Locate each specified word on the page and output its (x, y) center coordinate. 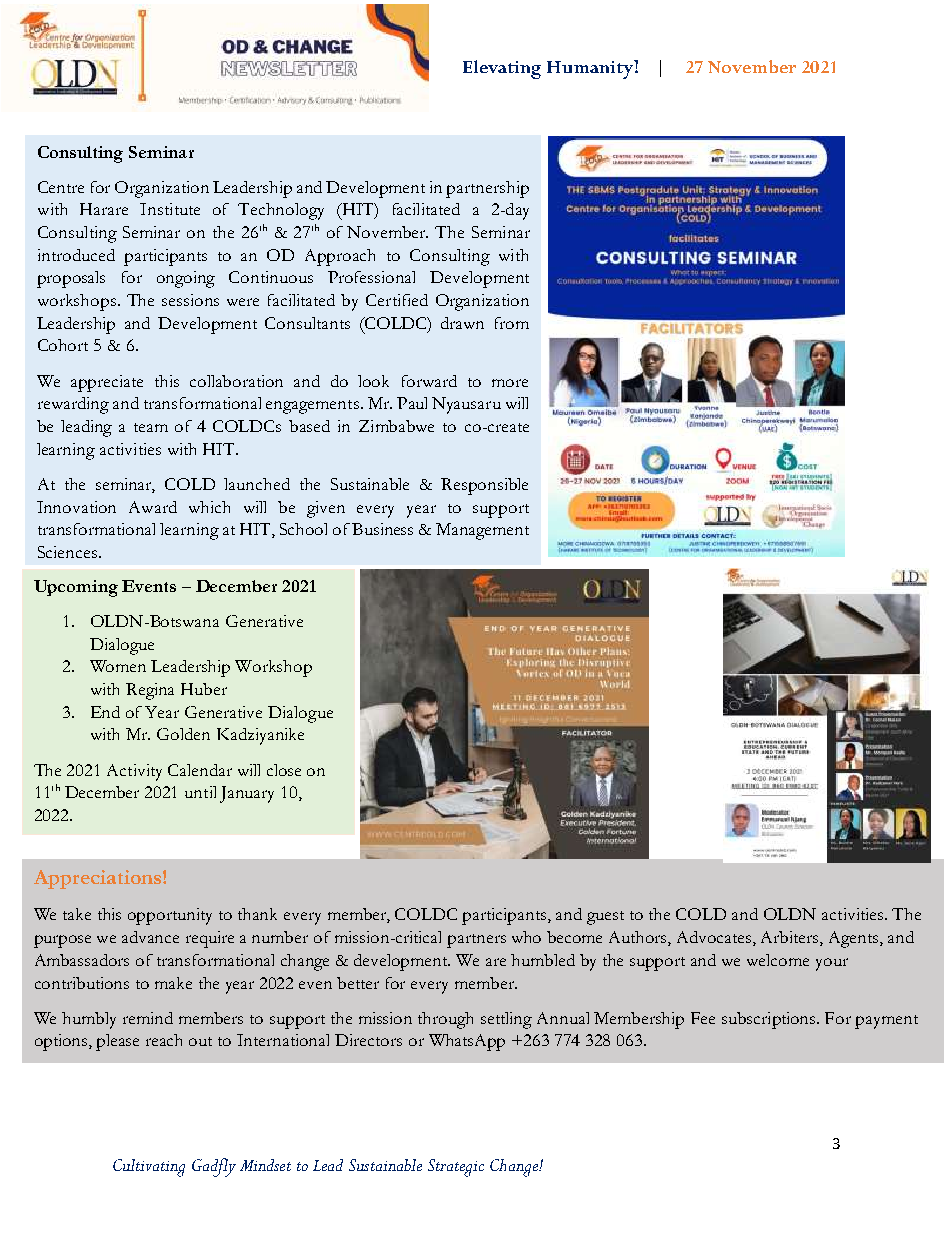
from (512, 323)
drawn (462, 323)
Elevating (502, 69)
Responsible (484, 486)
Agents (855, 939)
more (510, 383)
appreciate (107, 383)
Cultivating (149, 1168)
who (526, 937)
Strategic (456, 1168)
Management (482, 531)
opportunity (170, 916)
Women (118, 666)
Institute (170, 209)
